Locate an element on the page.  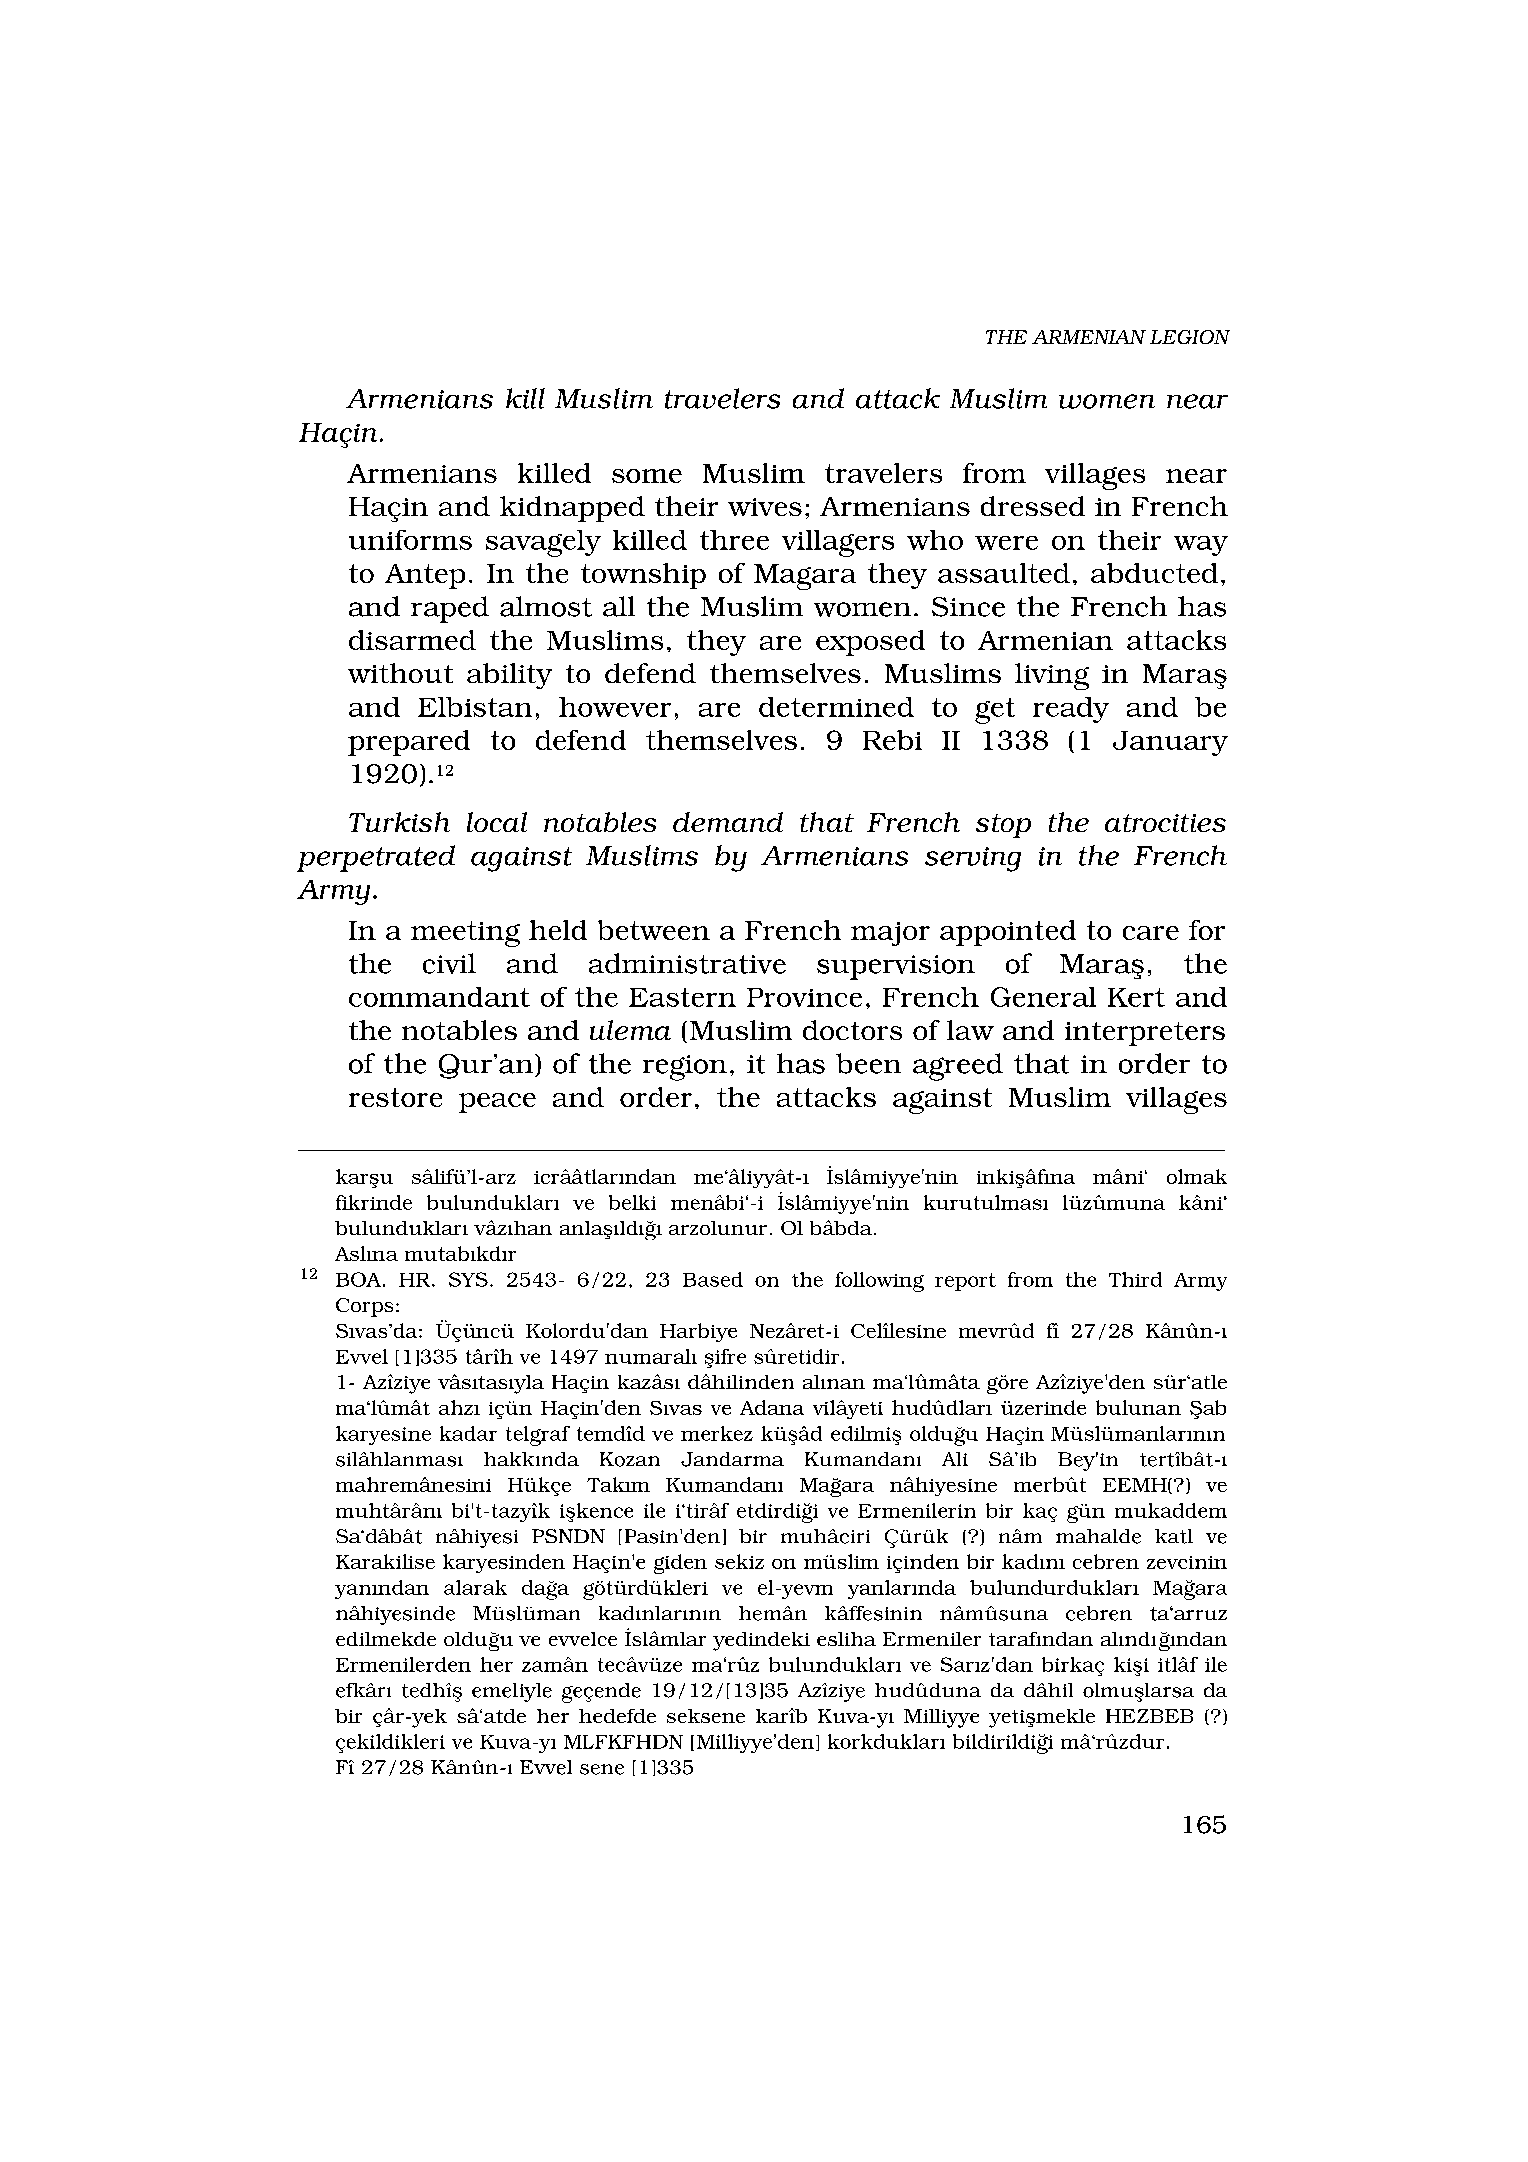
wives is located at coordinates (765, 507).
